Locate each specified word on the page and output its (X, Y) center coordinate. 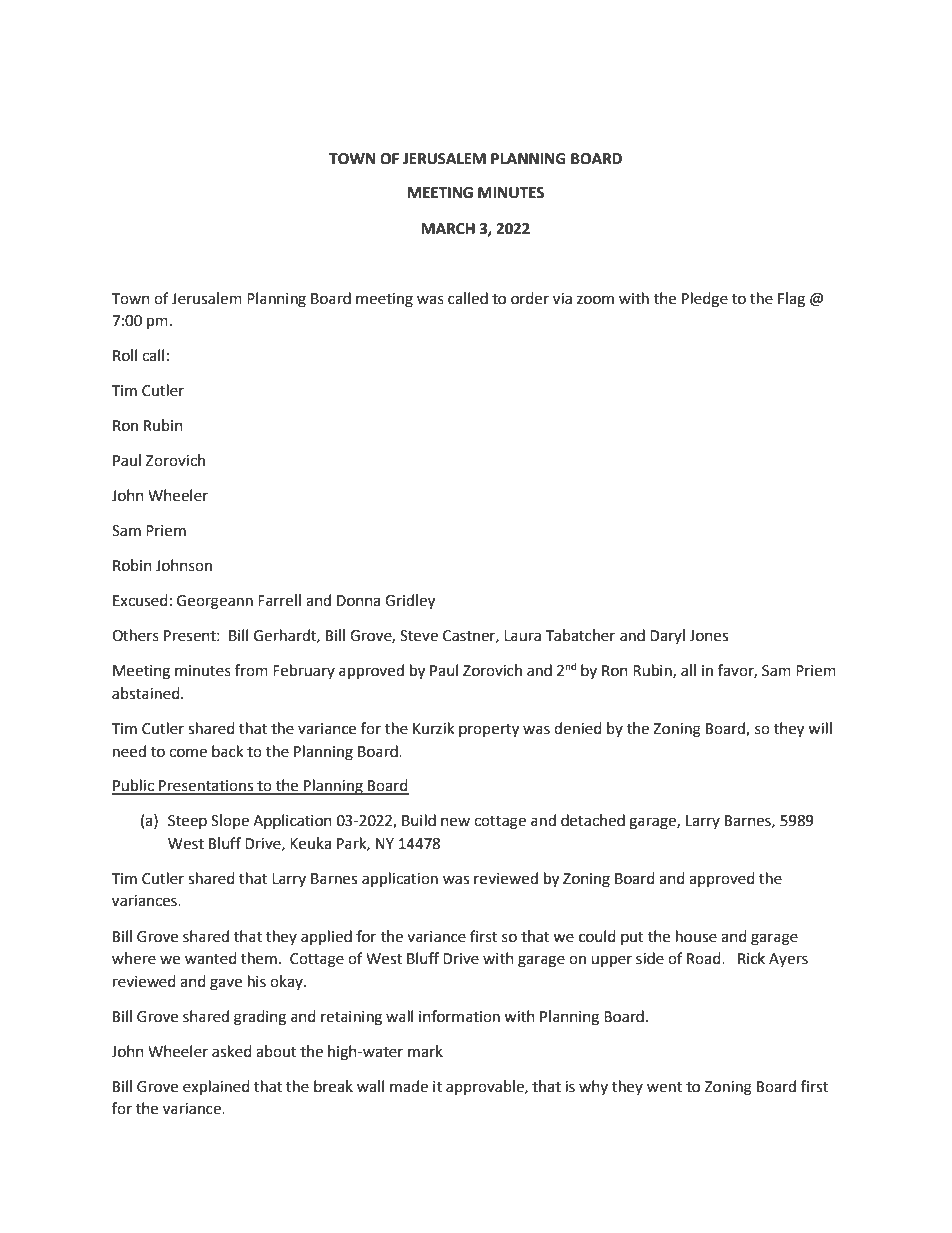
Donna (358, 601)
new (455, 822)
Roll (125, 355)
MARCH (448, 229)
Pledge (705, 300)
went (664, 1087)
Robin (132, 565)
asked (232, 1051)
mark (425, 1051)
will (820, 728)
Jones (708, 636)
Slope (230, 821)
